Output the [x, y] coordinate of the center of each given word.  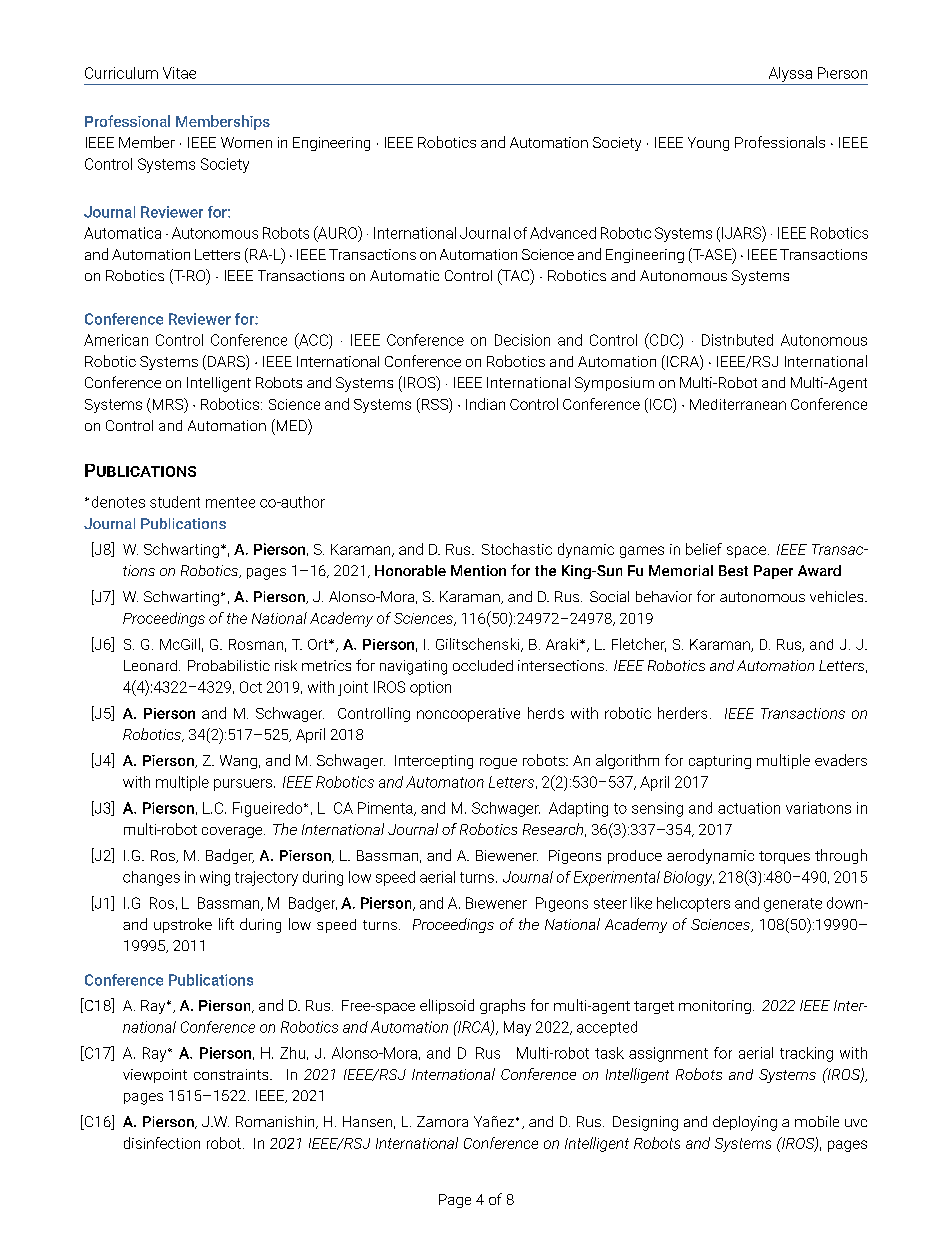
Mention [478, 570]
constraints [232, 1074]
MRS [169, 405]
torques [784, 857]
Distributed [737, 340]
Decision [522, 340]
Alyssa [790, 74]
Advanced [563, 233]
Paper [773, 572]
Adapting [578, 809]
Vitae [179, 73]
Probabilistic [229, 665]
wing [215, 878]
